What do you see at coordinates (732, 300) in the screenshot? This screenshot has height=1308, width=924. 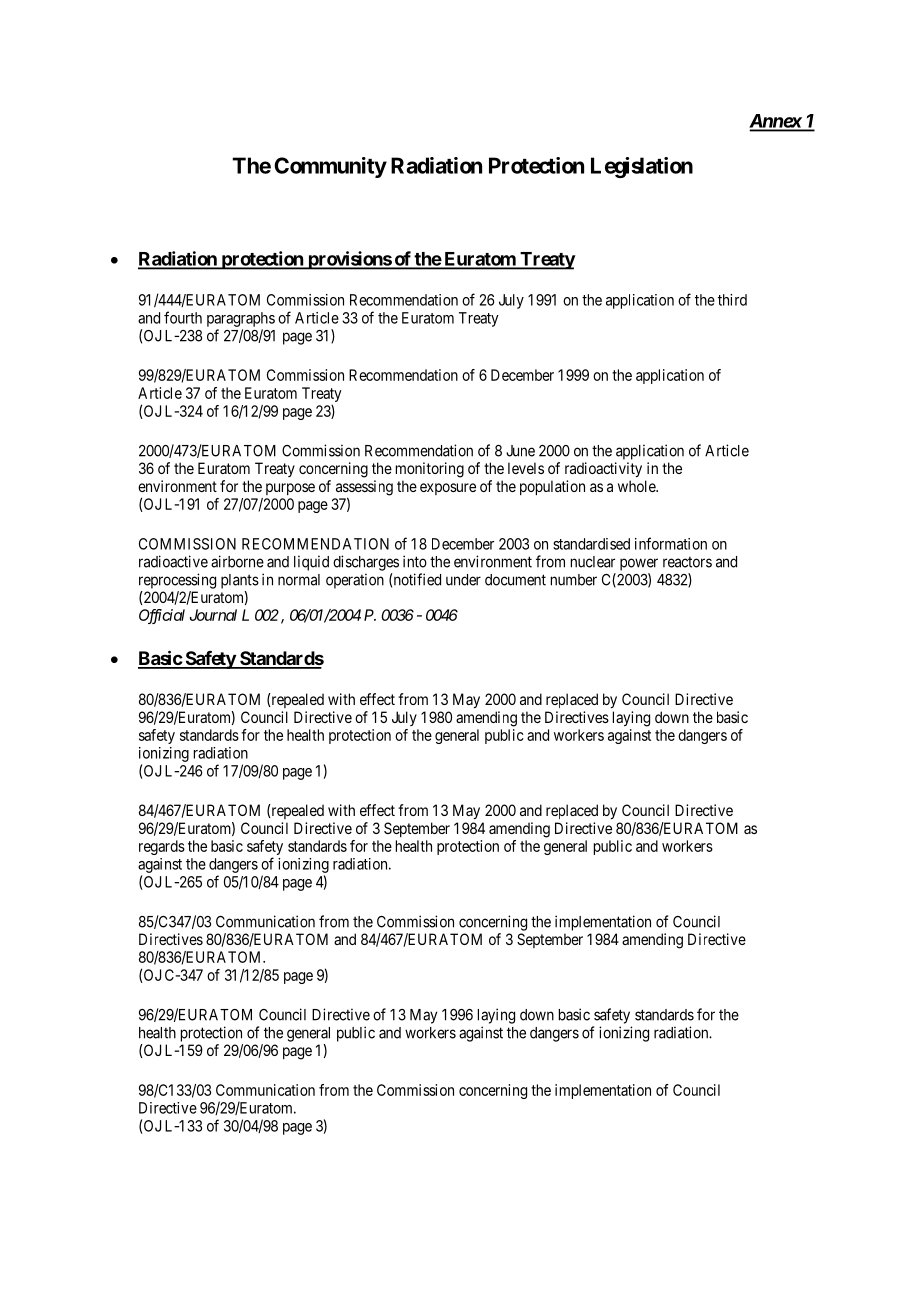 I see `third` at bounding box center [732, 300].
